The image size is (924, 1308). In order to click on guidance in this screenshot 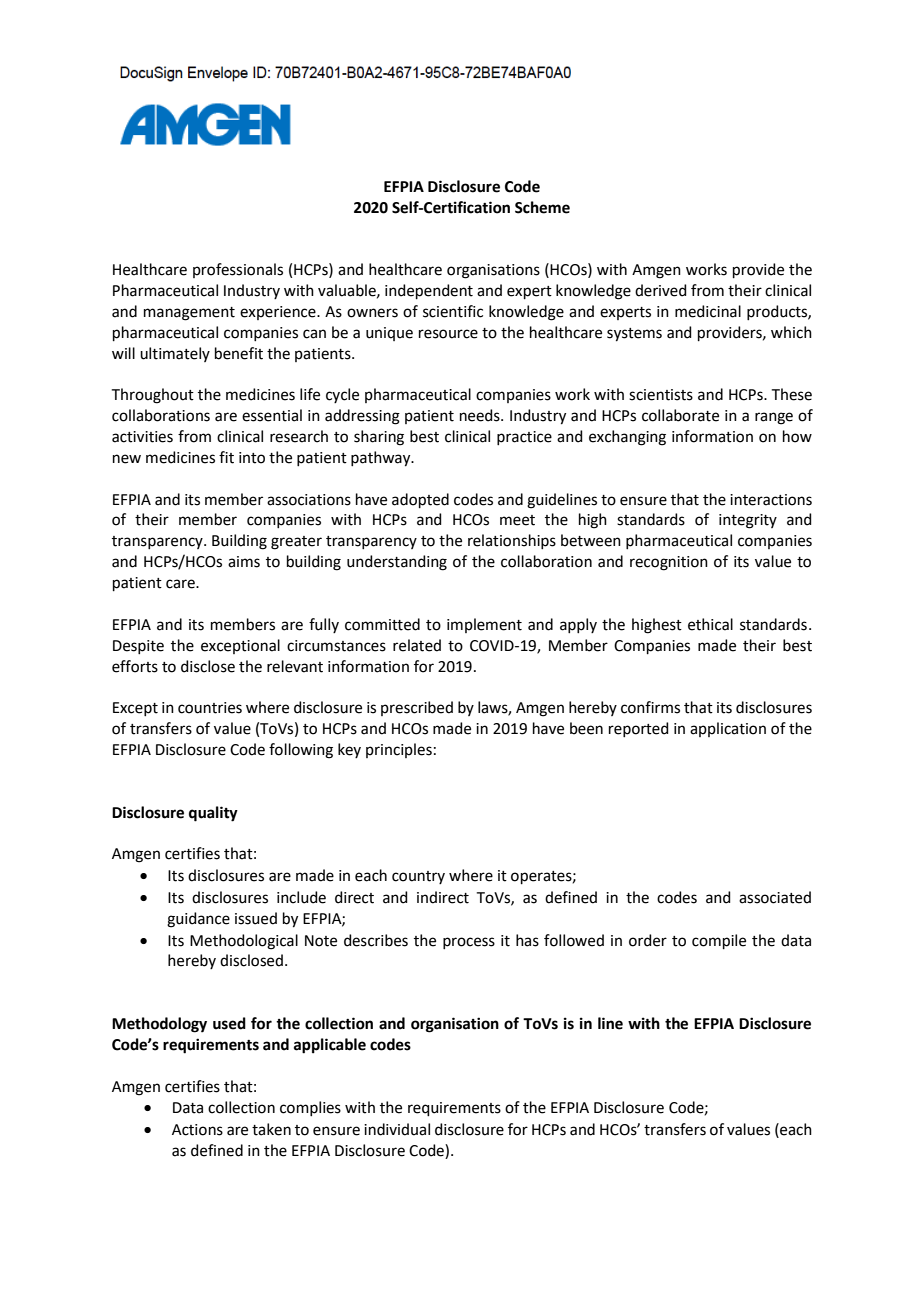, I will do `click(198, 920)`.
